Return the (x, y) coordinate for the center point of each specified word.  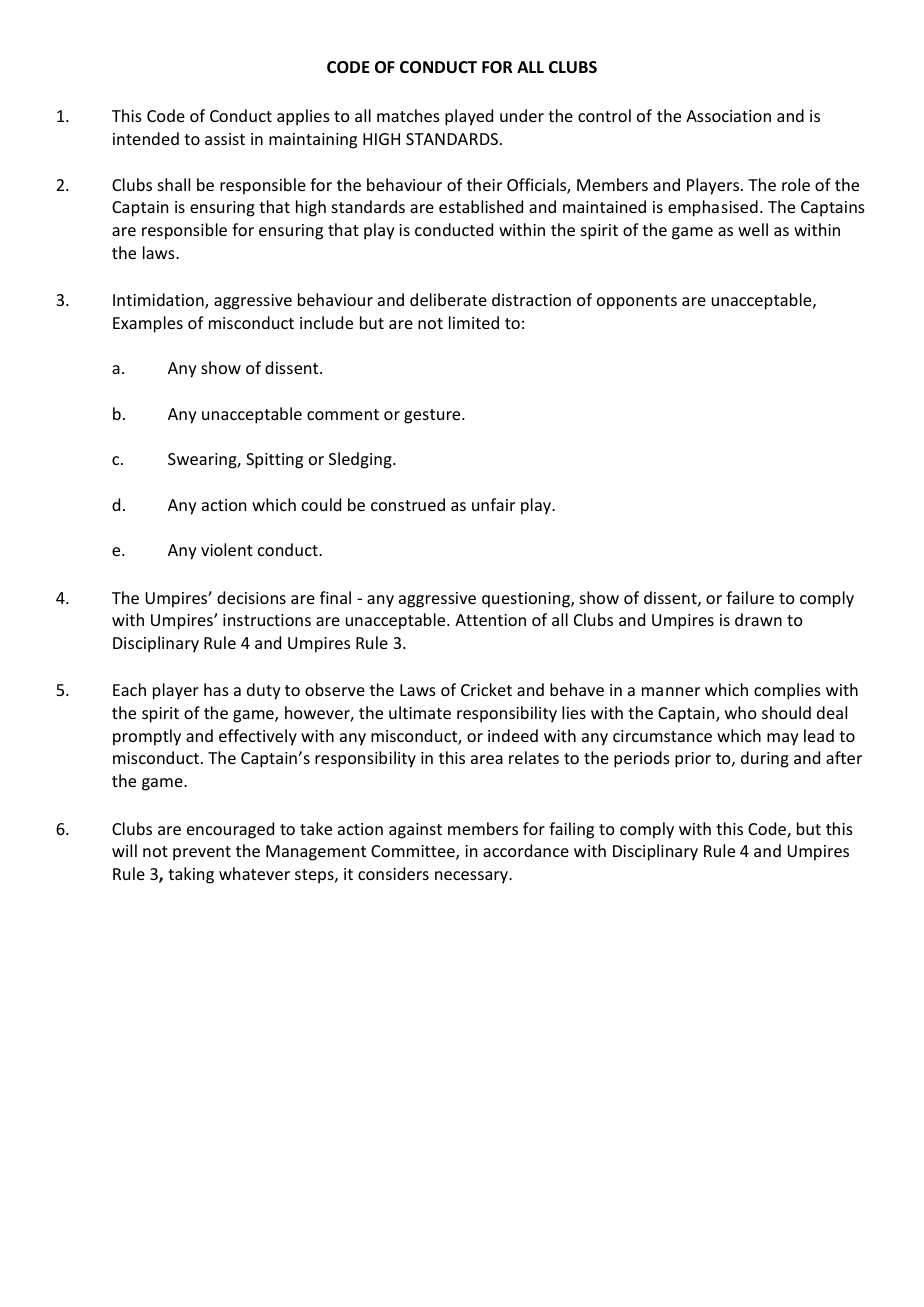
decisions (251, 597)
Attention (490, 620)
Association (728, 116)
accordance (526, 850)
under (522, 115)
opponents (637, 302)
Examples (148, 324)
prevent (202, 853)
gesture (433, 416)
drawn (758, 619)
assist (225, 139)
